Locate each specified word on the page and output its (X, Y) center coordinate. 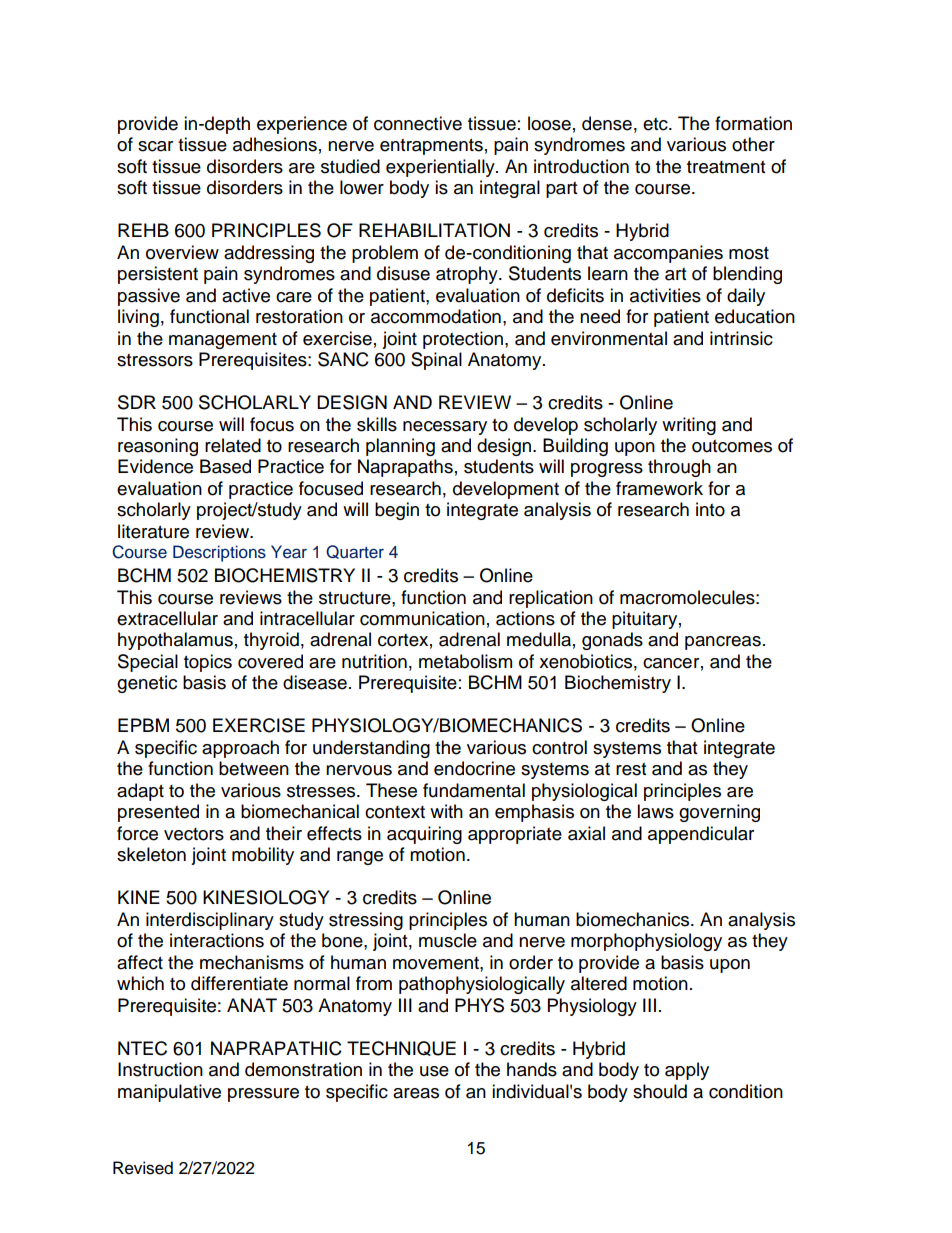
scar (155, 146)
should (660, 1091)
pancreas (723, 643)
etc (656, 124)
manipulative (169, 1093)
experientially (441, 168)
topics (208, 663)
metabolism (465, 661)
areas (416, 1093)
